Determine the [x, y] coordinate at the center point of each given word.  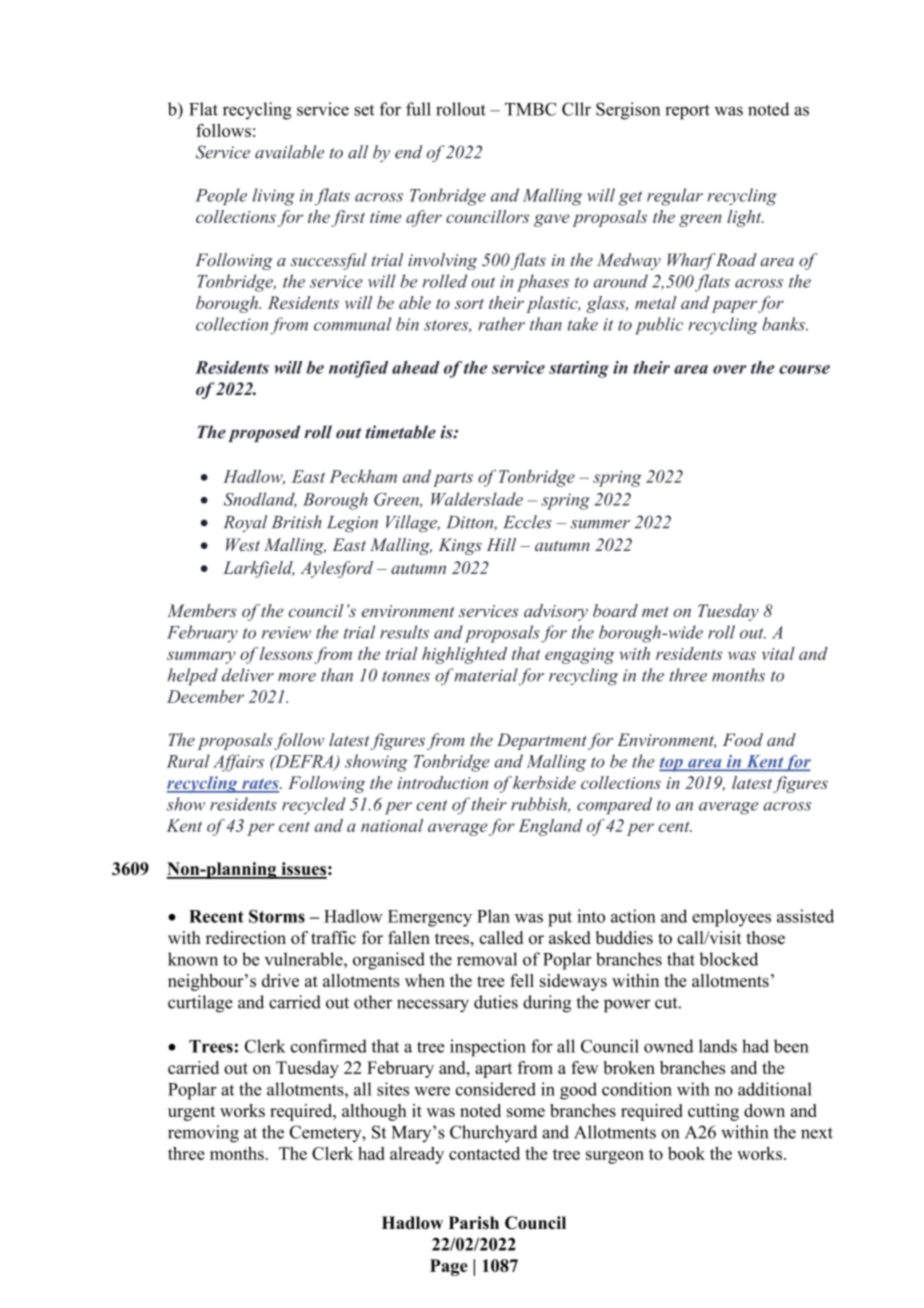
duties [496, 1002]
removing [203, 1134]
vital [778, 653]
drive [280, 980]
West [243, 544]
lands [718, 1046]
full [418, 109]
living [273, 197]
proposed [264, 433]
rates [260, 785]
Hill [501, 544]
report [687, 112]
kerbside [544, 782]
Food [743, 739]
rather [501, 324]
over [730, 369]
